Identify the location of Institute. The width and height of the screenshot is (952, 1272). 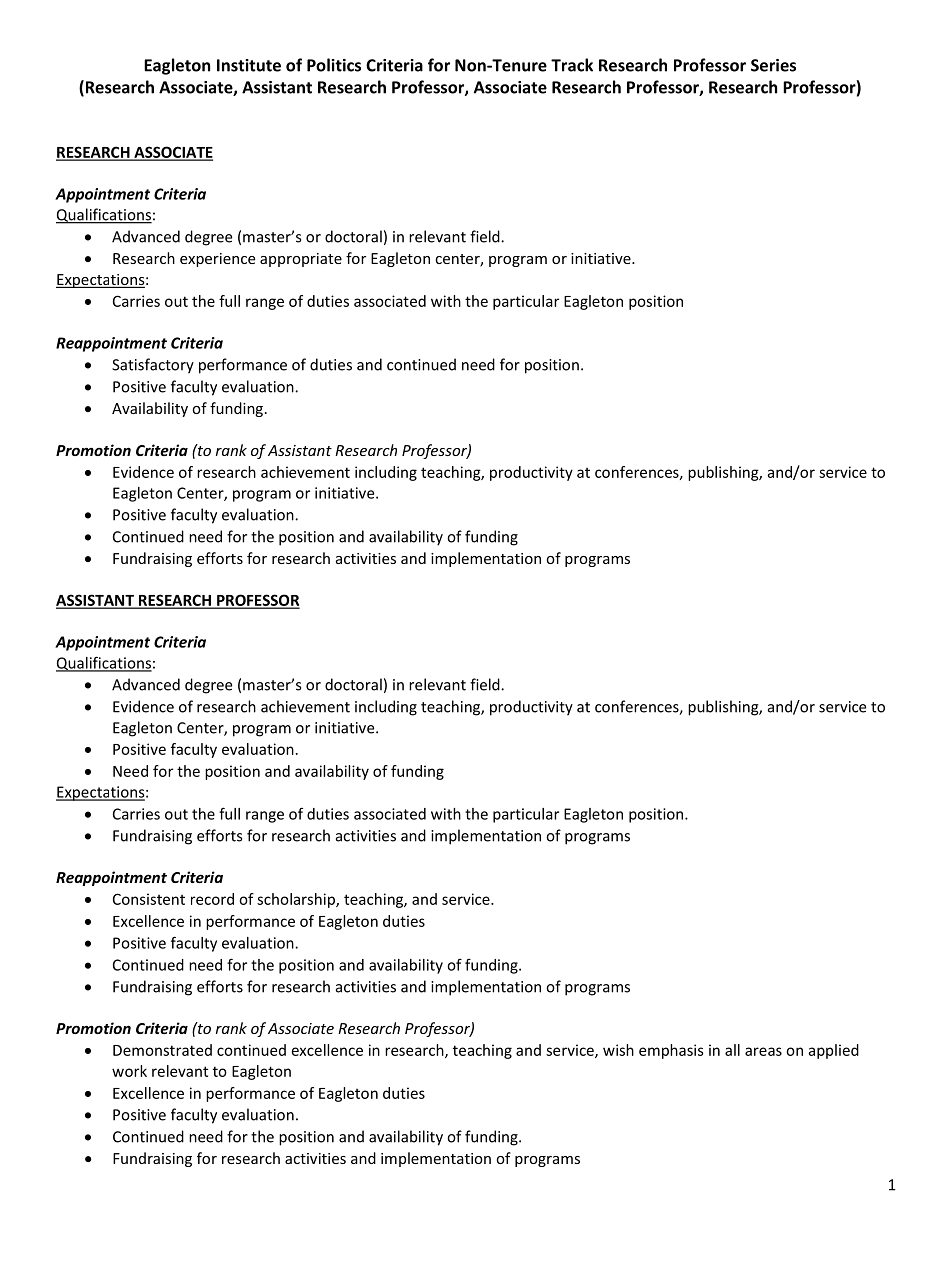
(249, 65).
